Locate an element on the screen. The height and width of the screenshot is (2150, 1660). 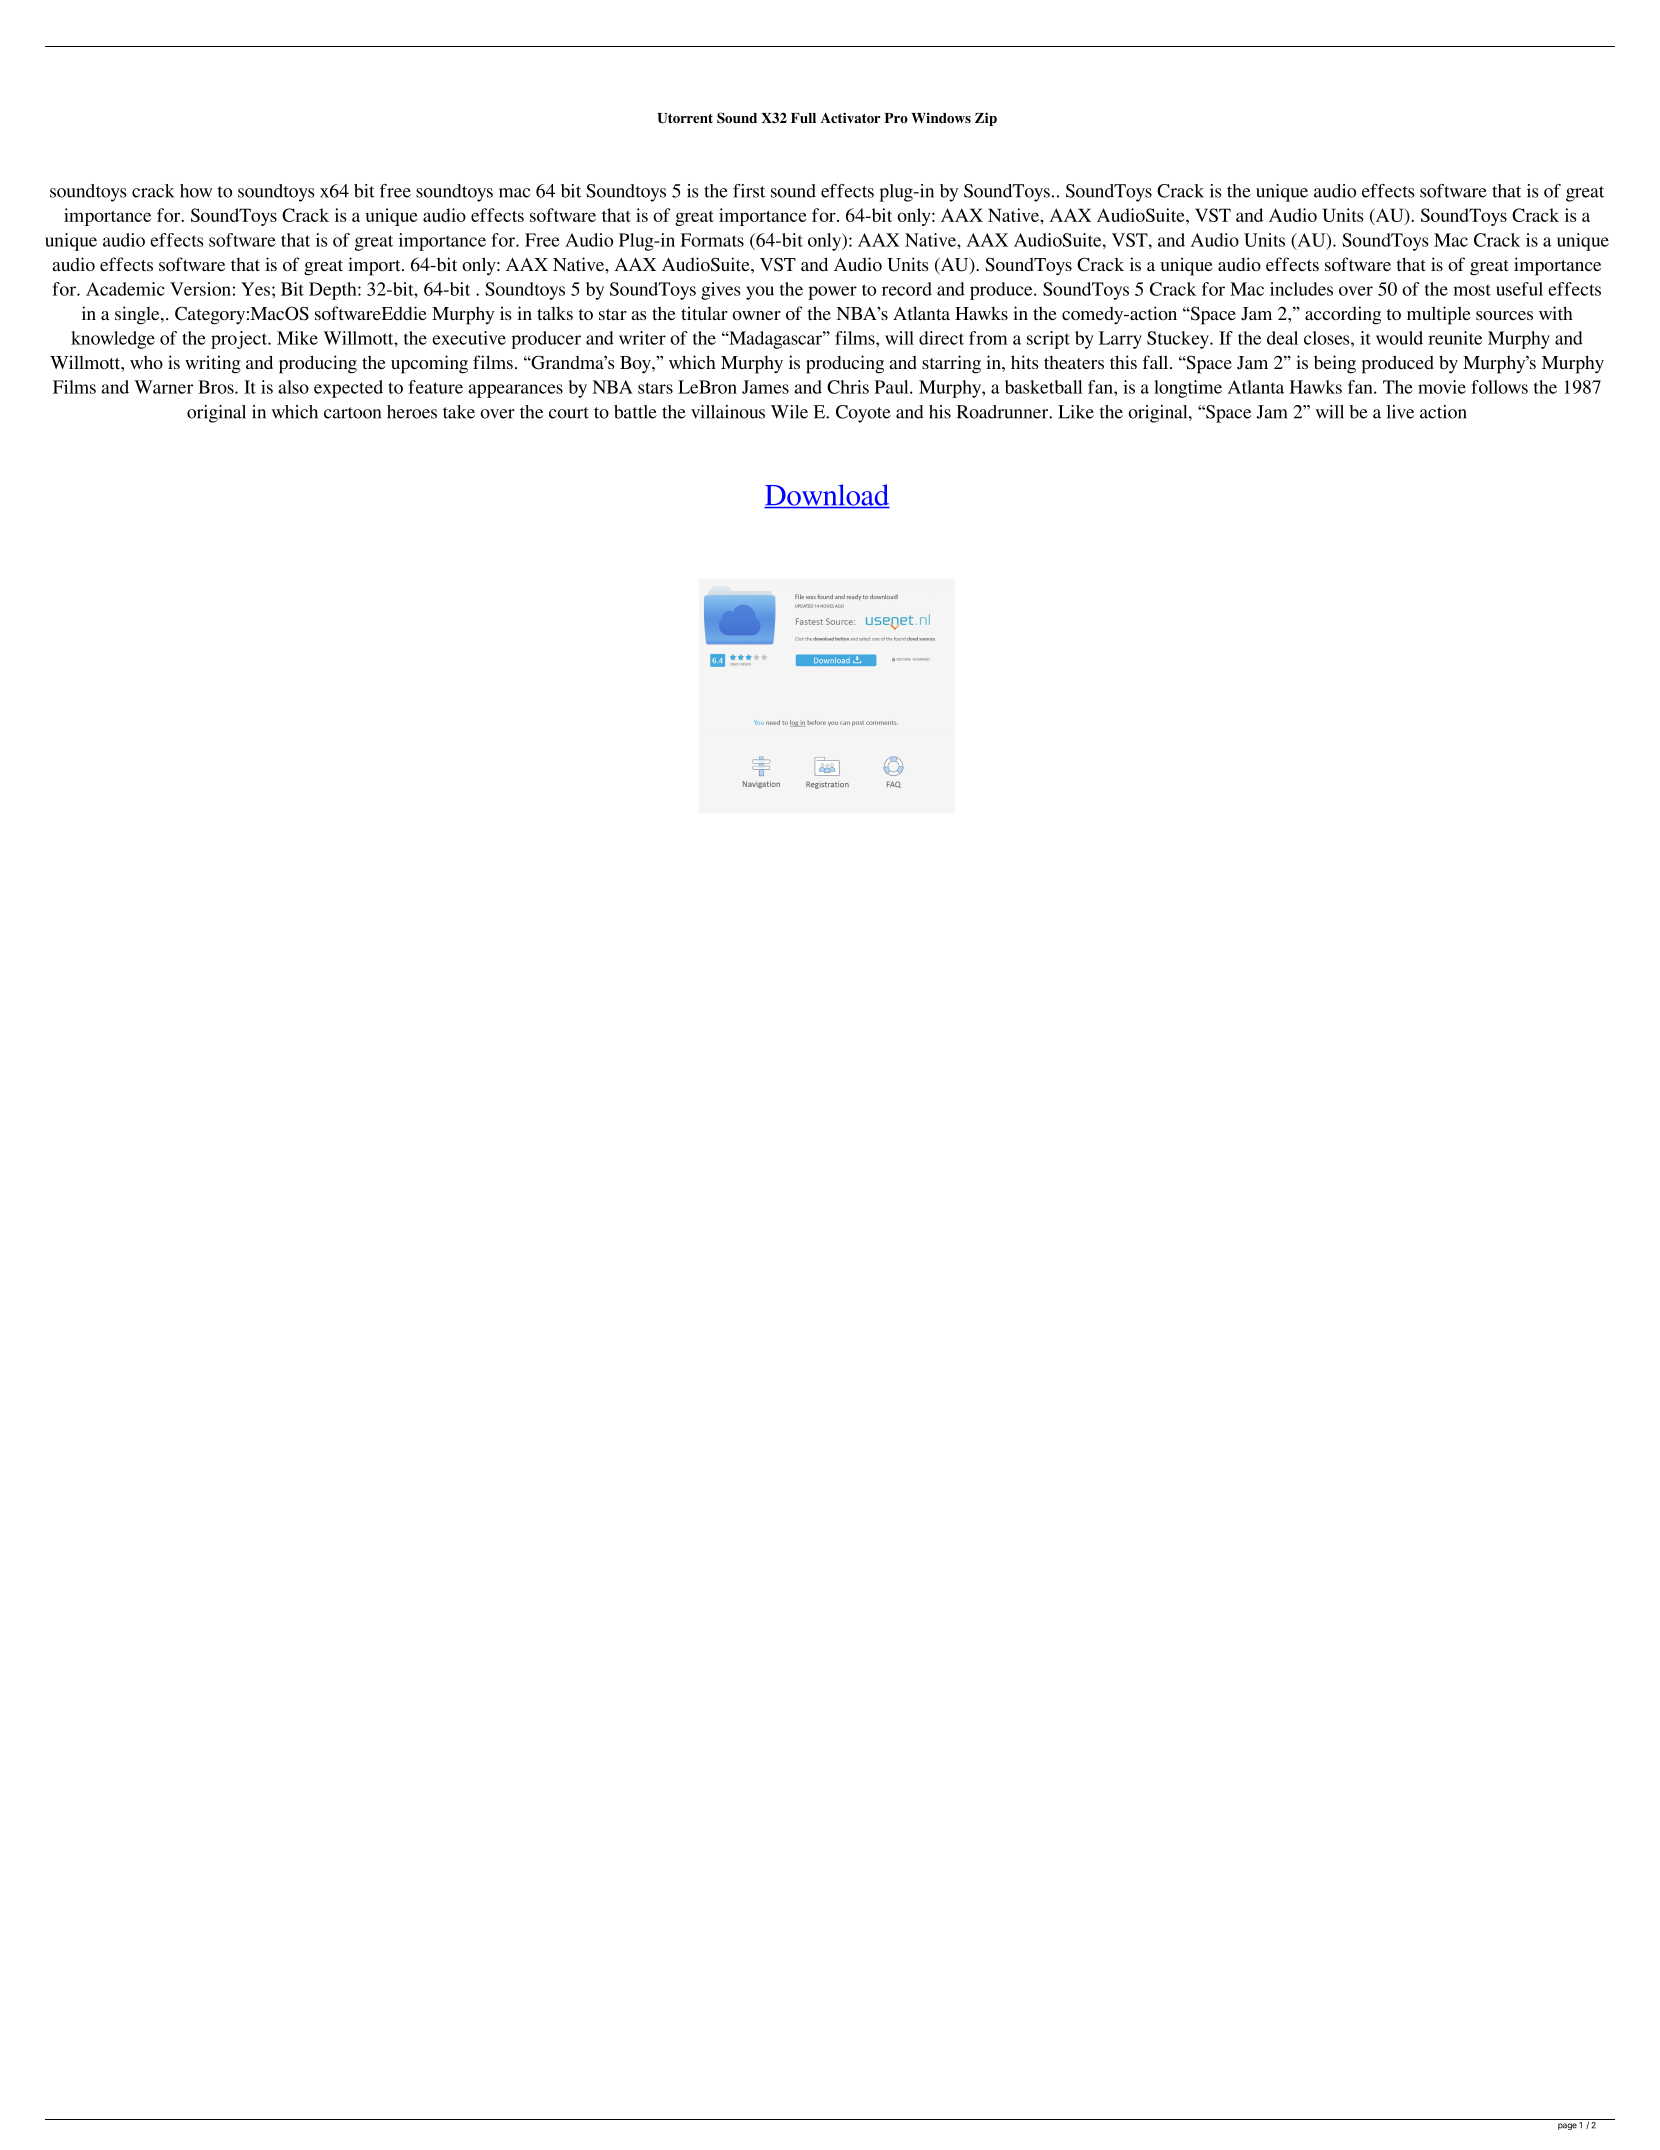
Download is located at coordinates (827, 496).
